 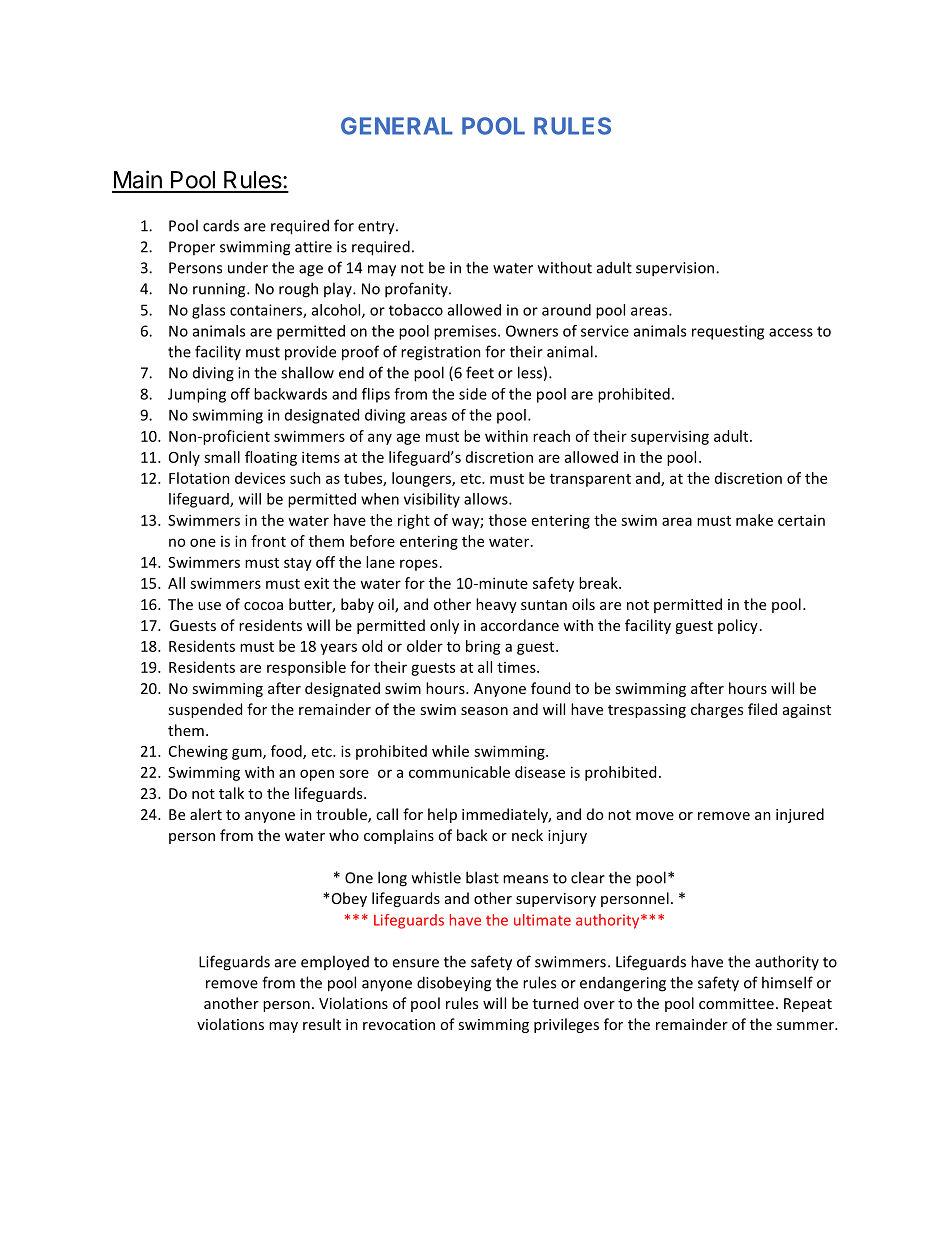 I want to click on result, so click(x=322, y=1024).
